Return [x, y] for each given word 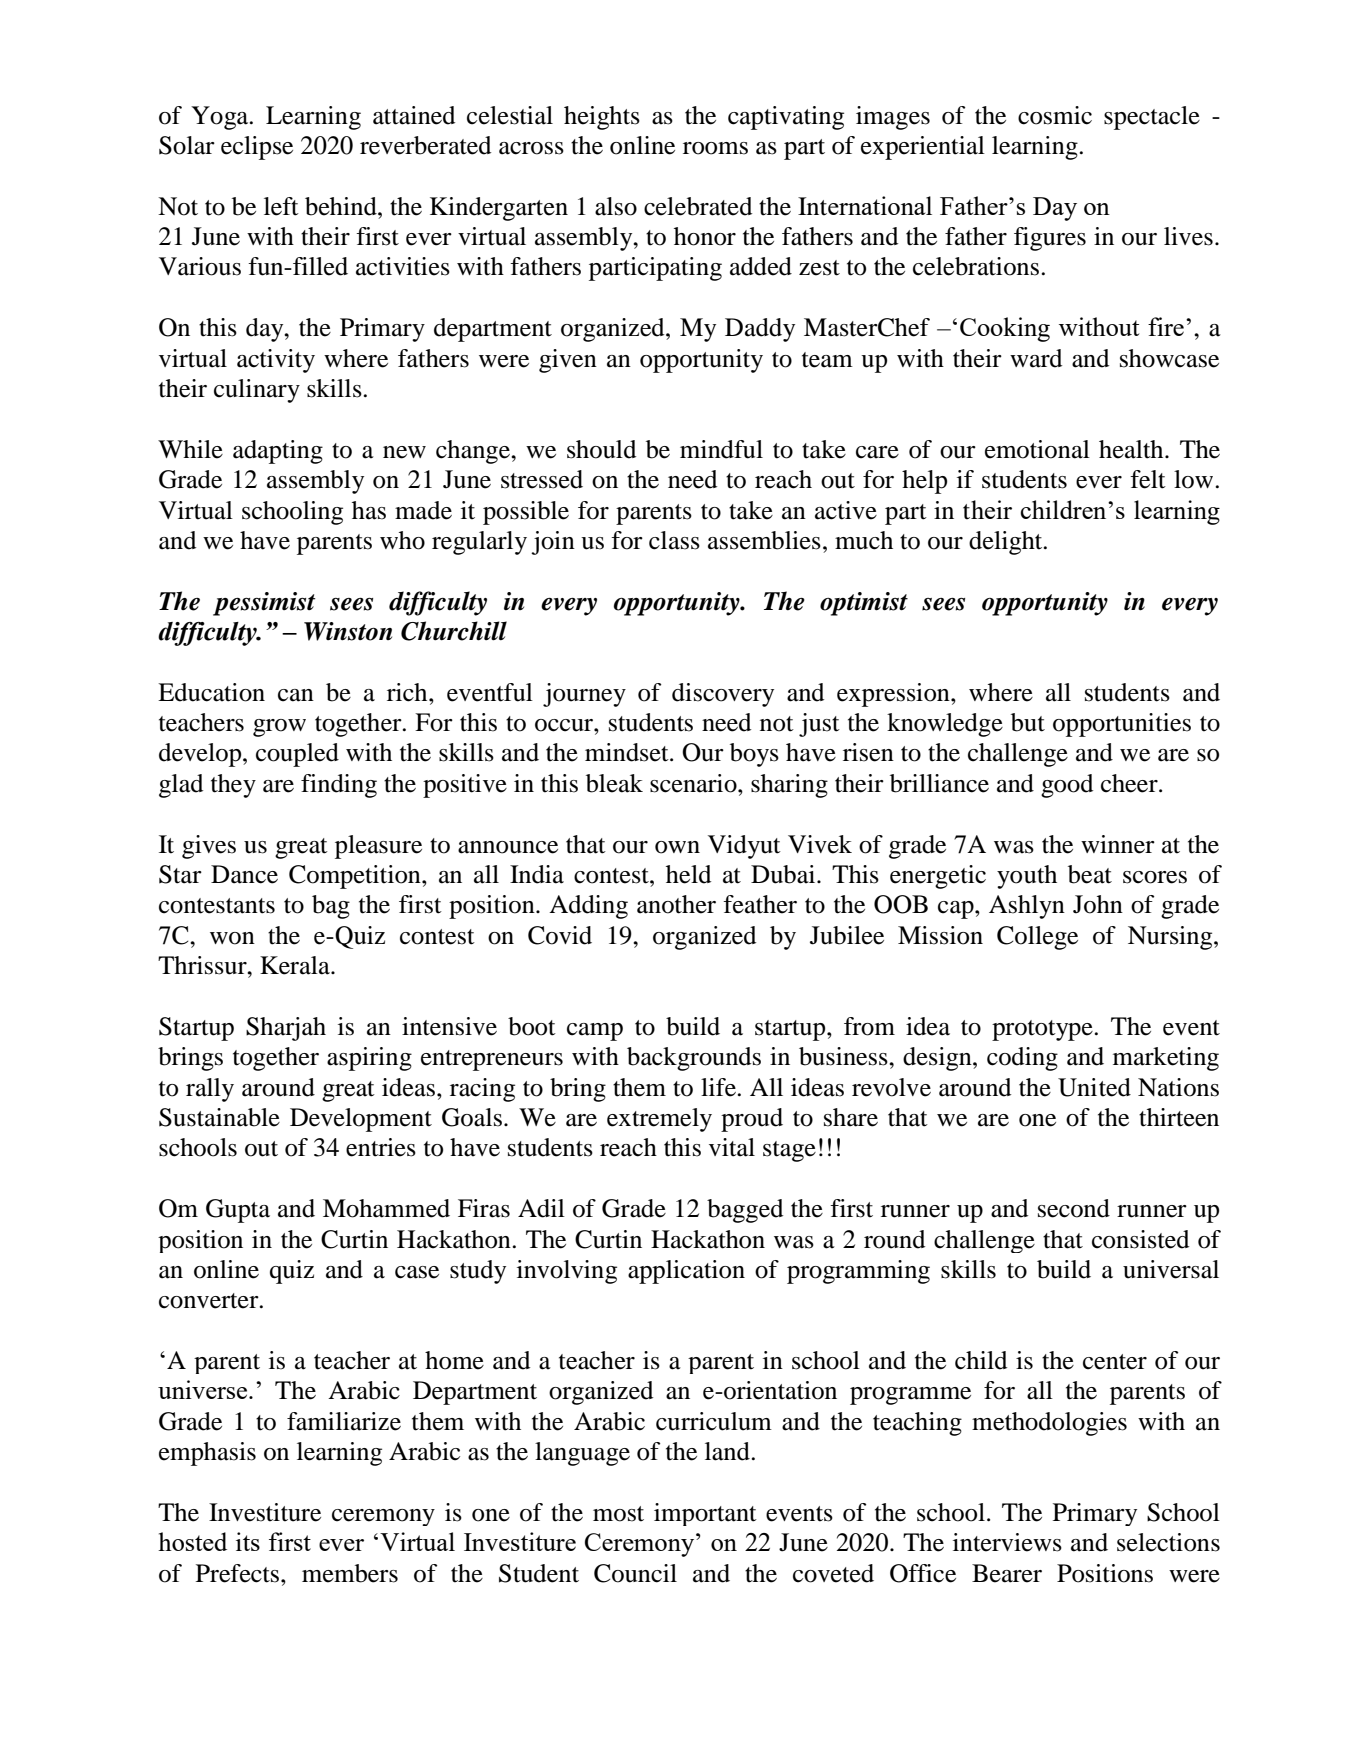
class [674, 540]
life [719, 1087]
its [248, 1541]
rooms [715, 148]
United [1094, 1087]
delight [1007, 543]
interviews [1007, 1542]
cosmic [1055, 115]
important [705, 1514]
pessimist [264, 604]
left [281, 206]
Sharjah [286, 1029]
